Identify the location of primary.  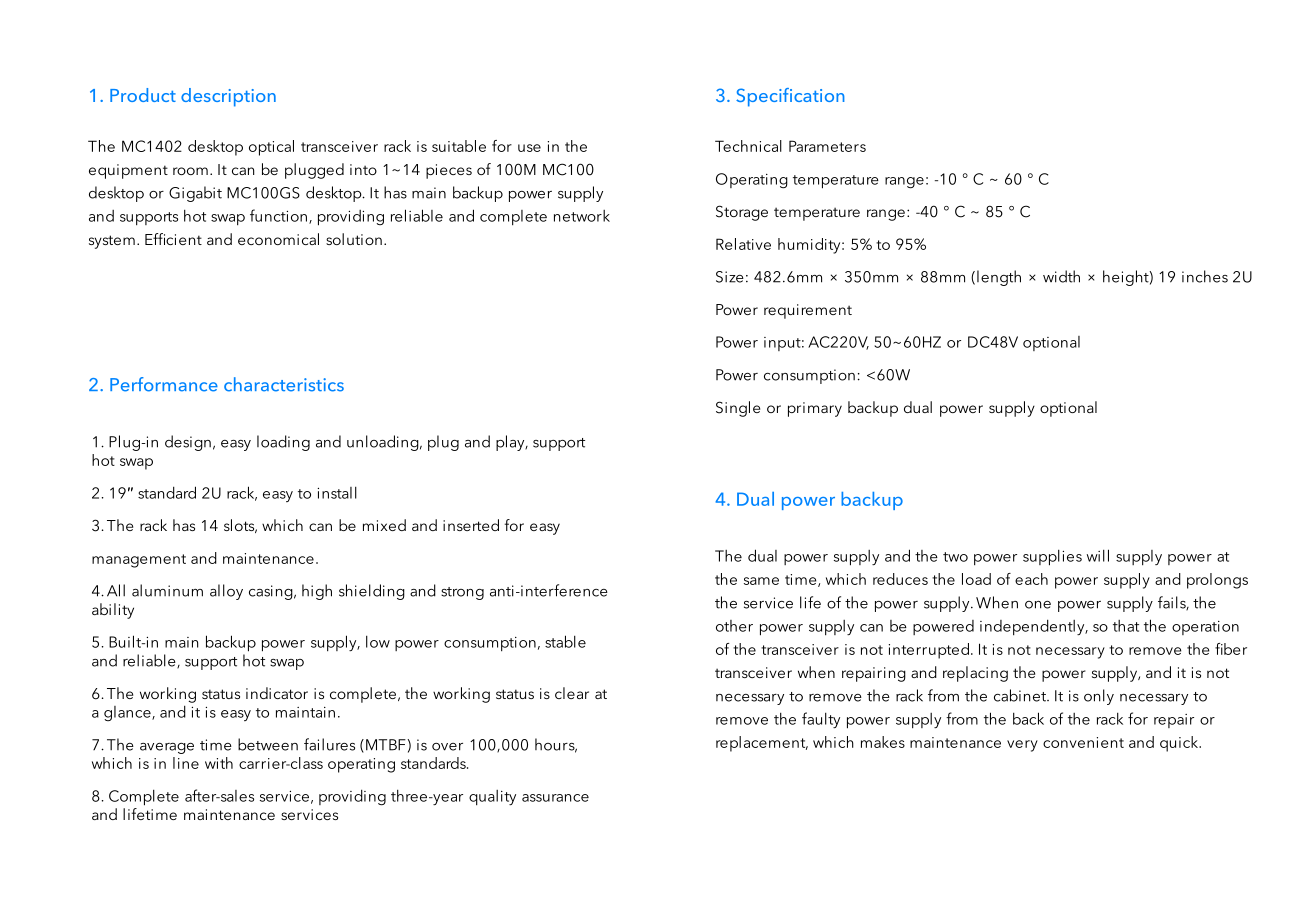
(815, 409).
